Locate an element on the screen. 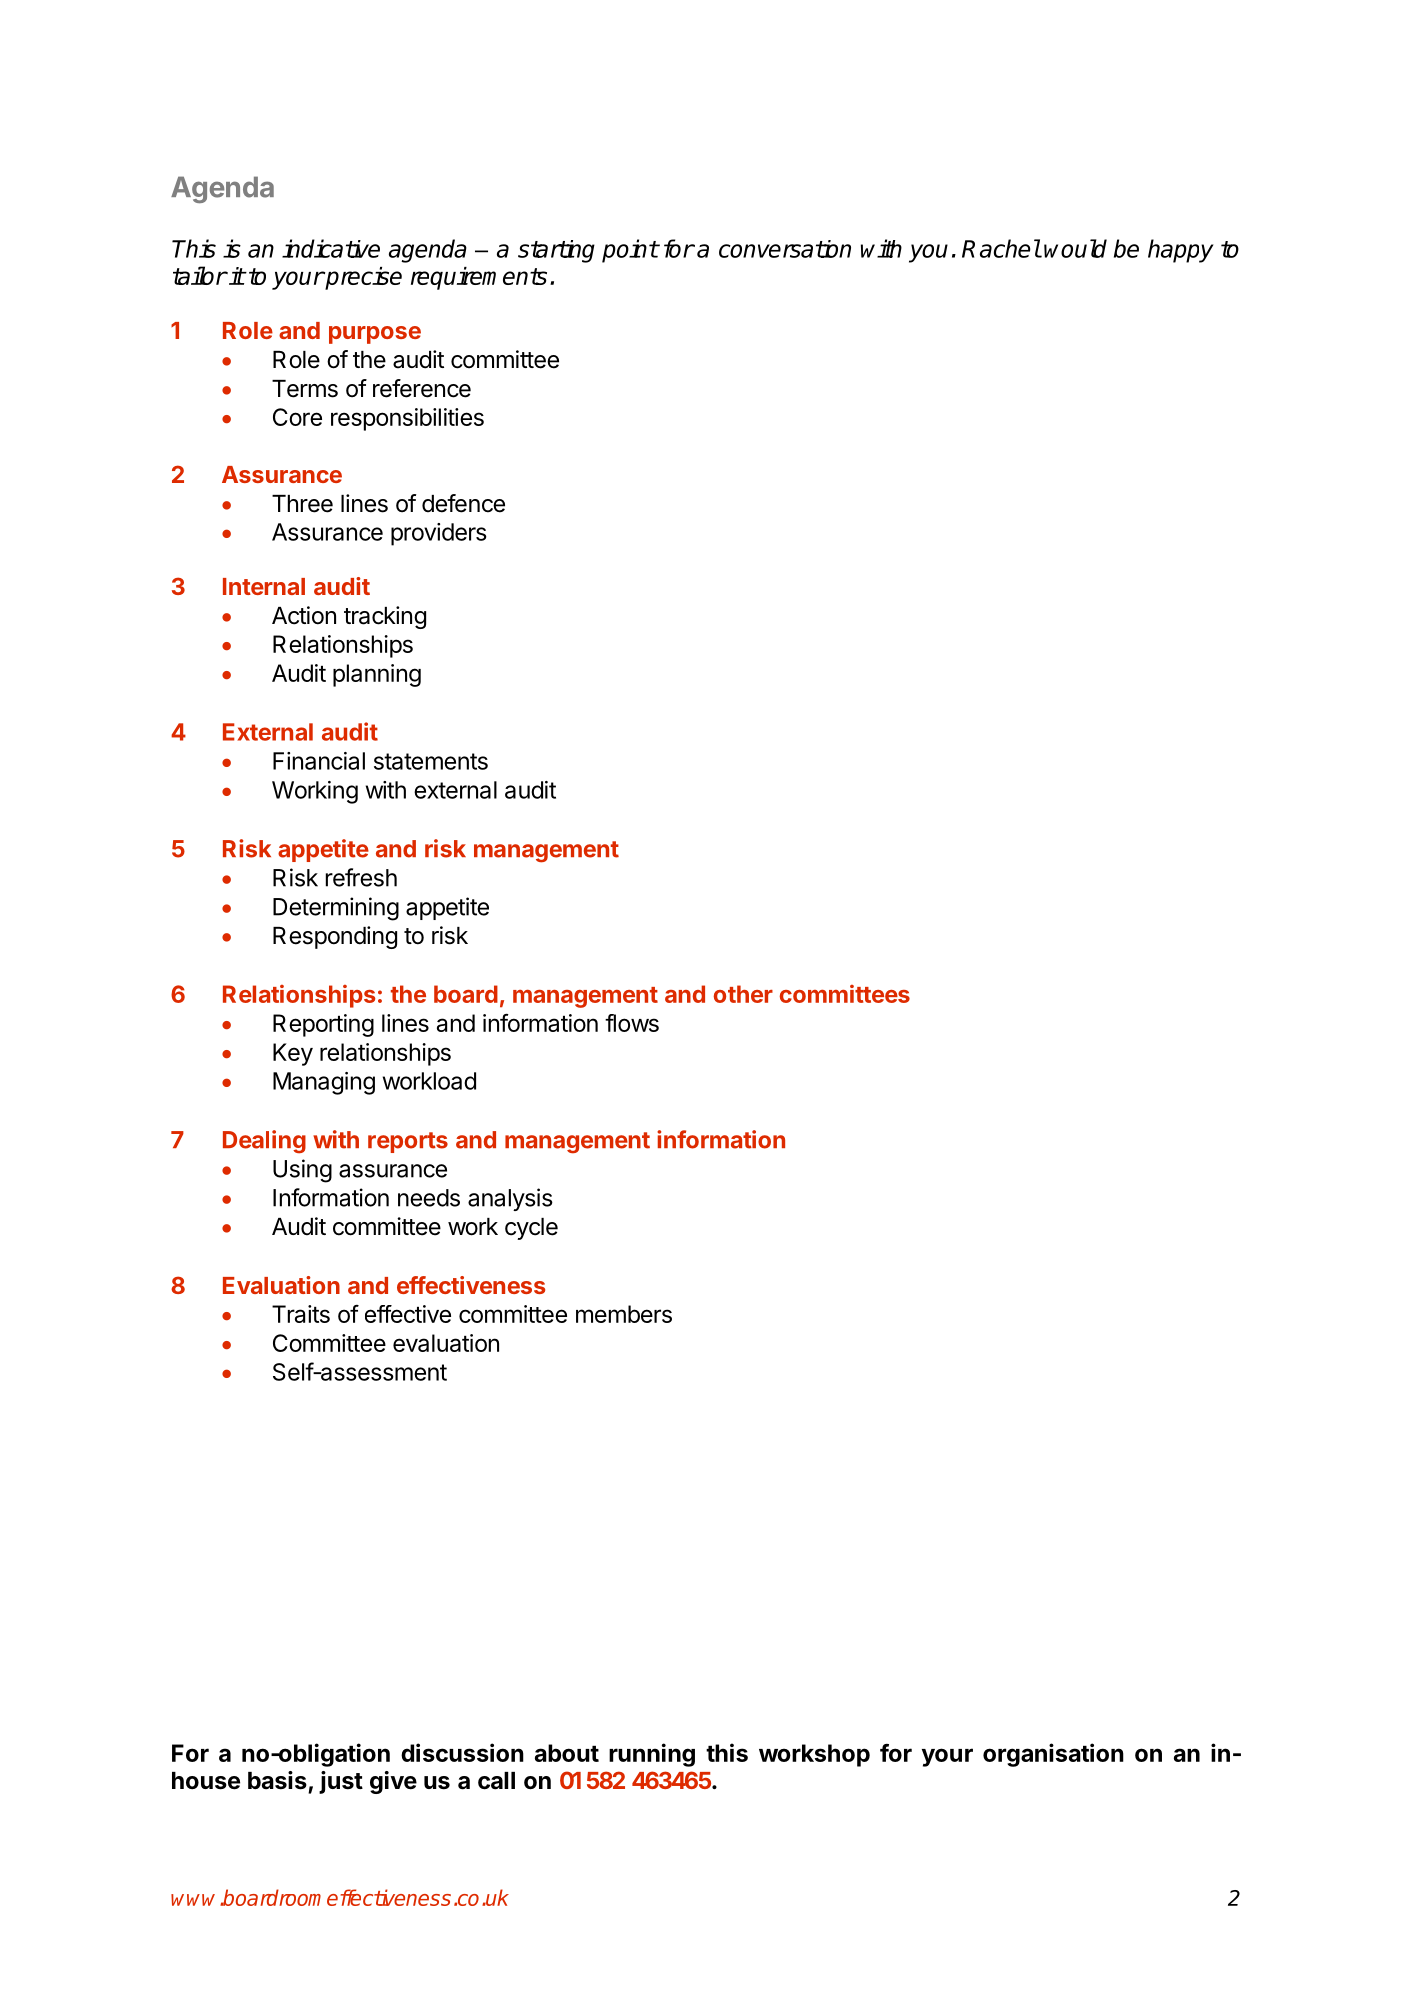 Image resolution: width=1410 pixels, height=1994 pixels. other is located at coordinates (743, 994).
